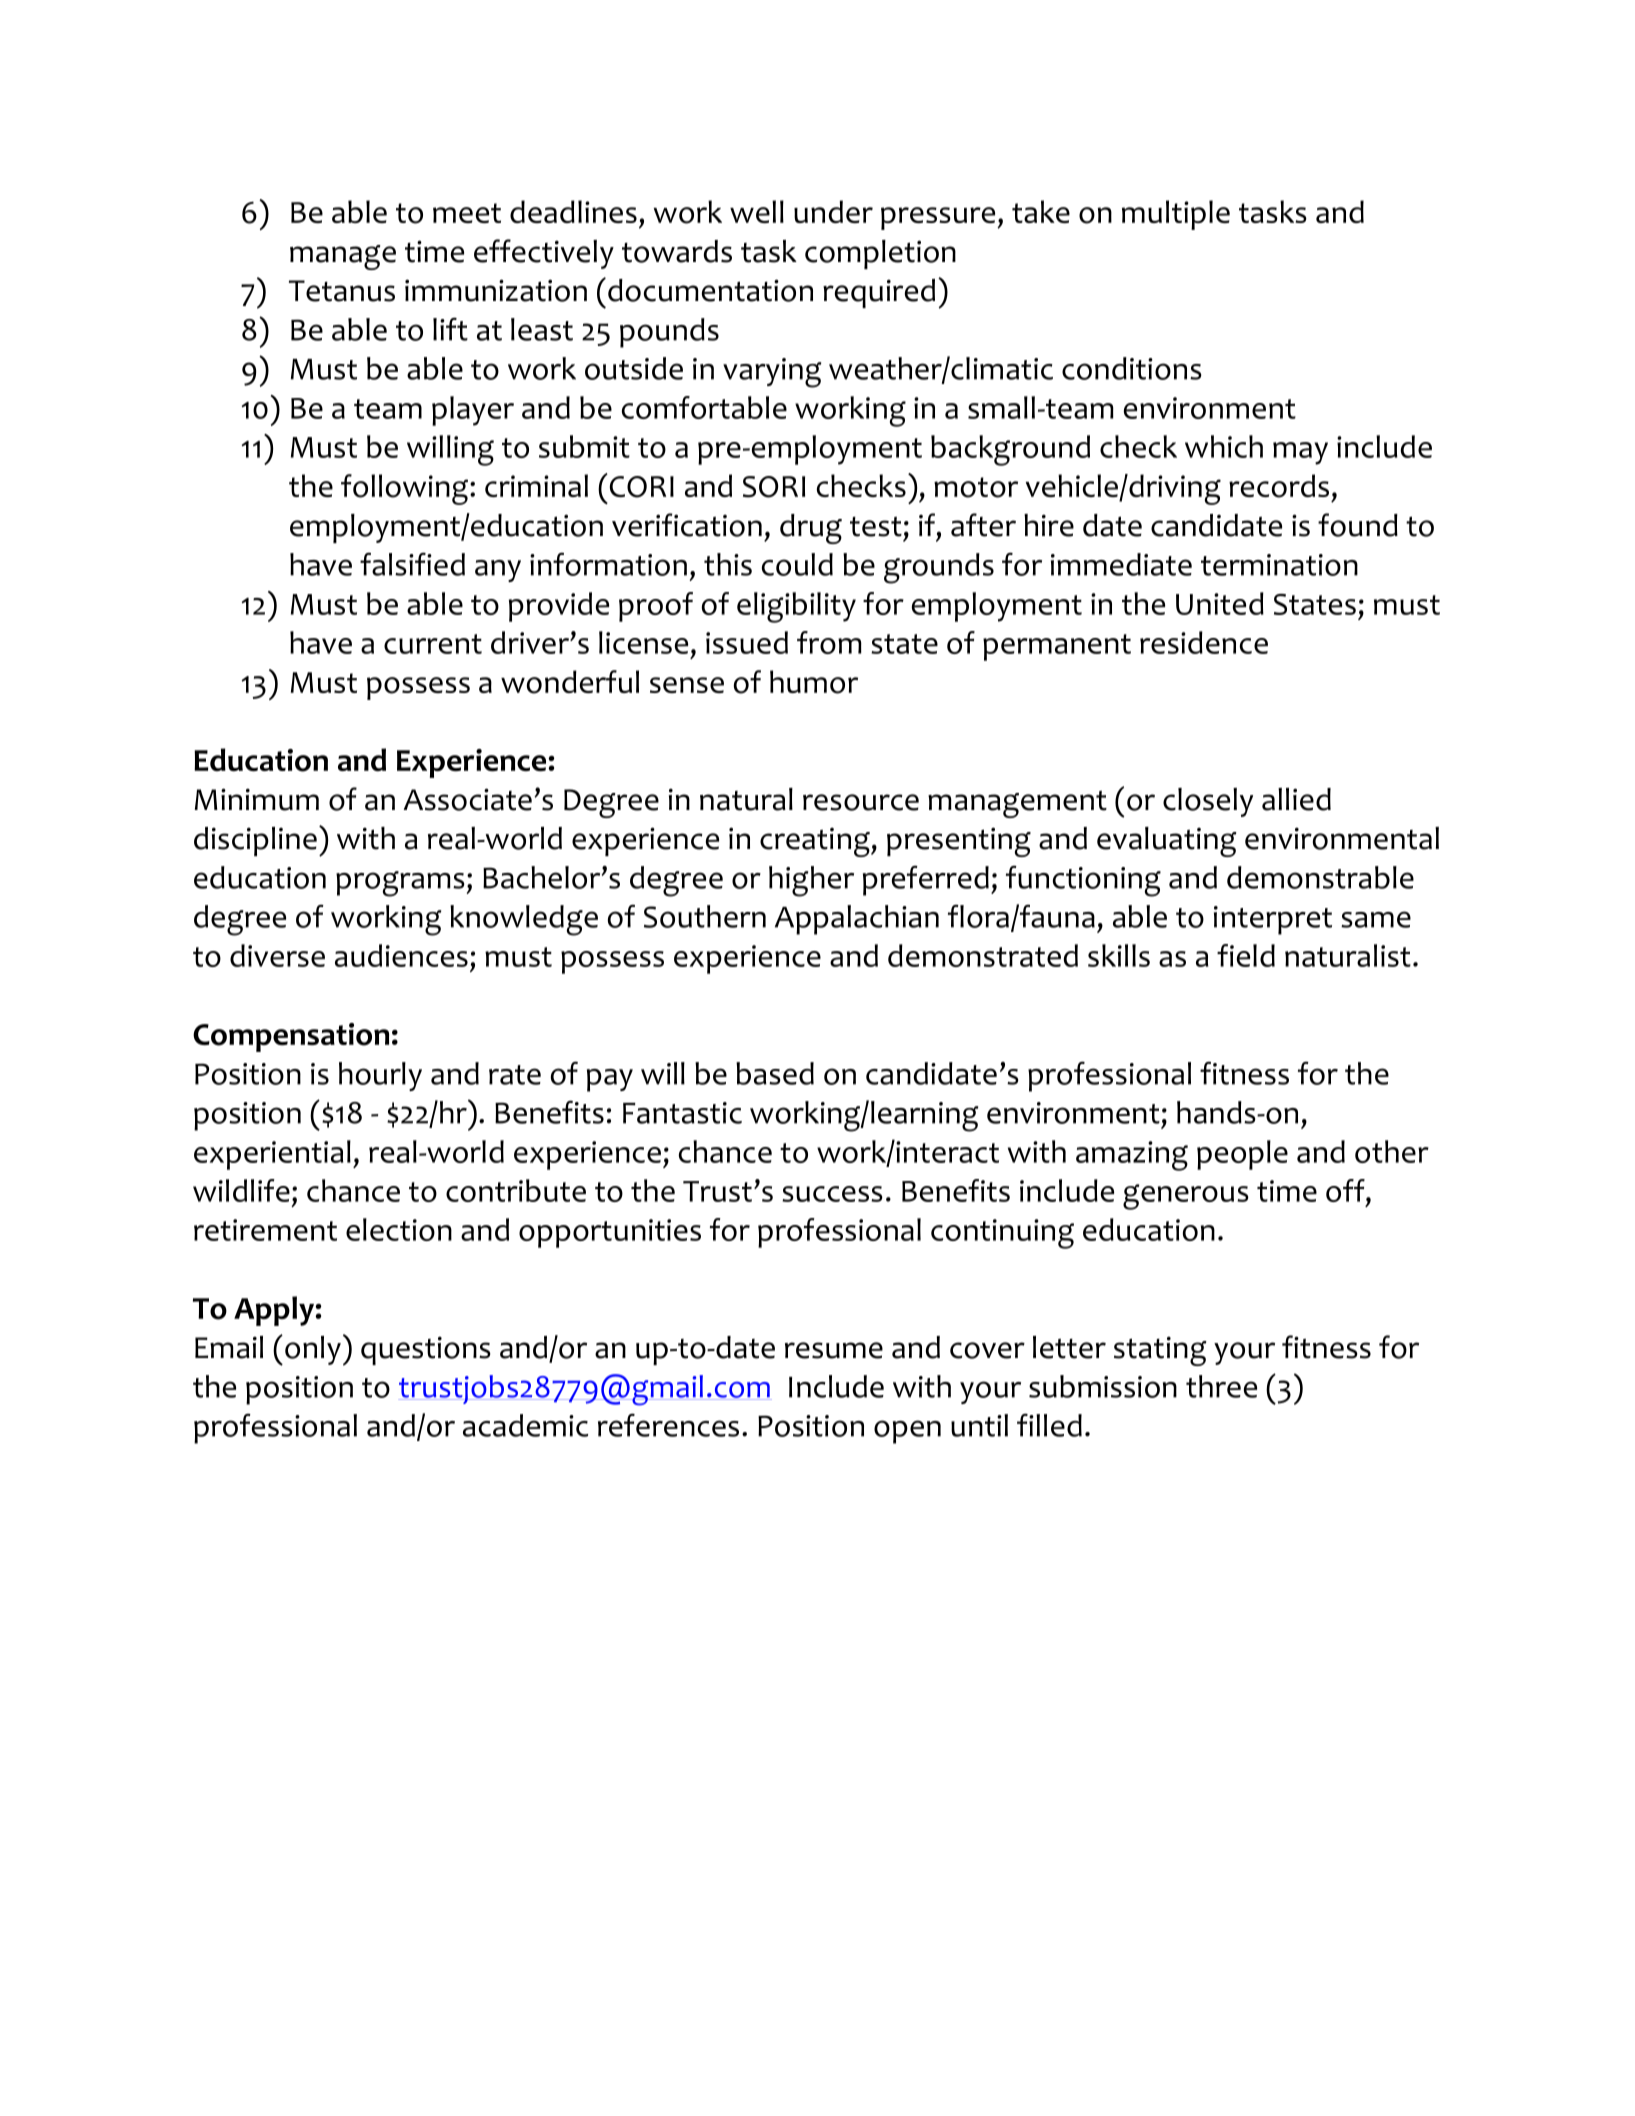  I want to click on completion, so click(880, 254).
